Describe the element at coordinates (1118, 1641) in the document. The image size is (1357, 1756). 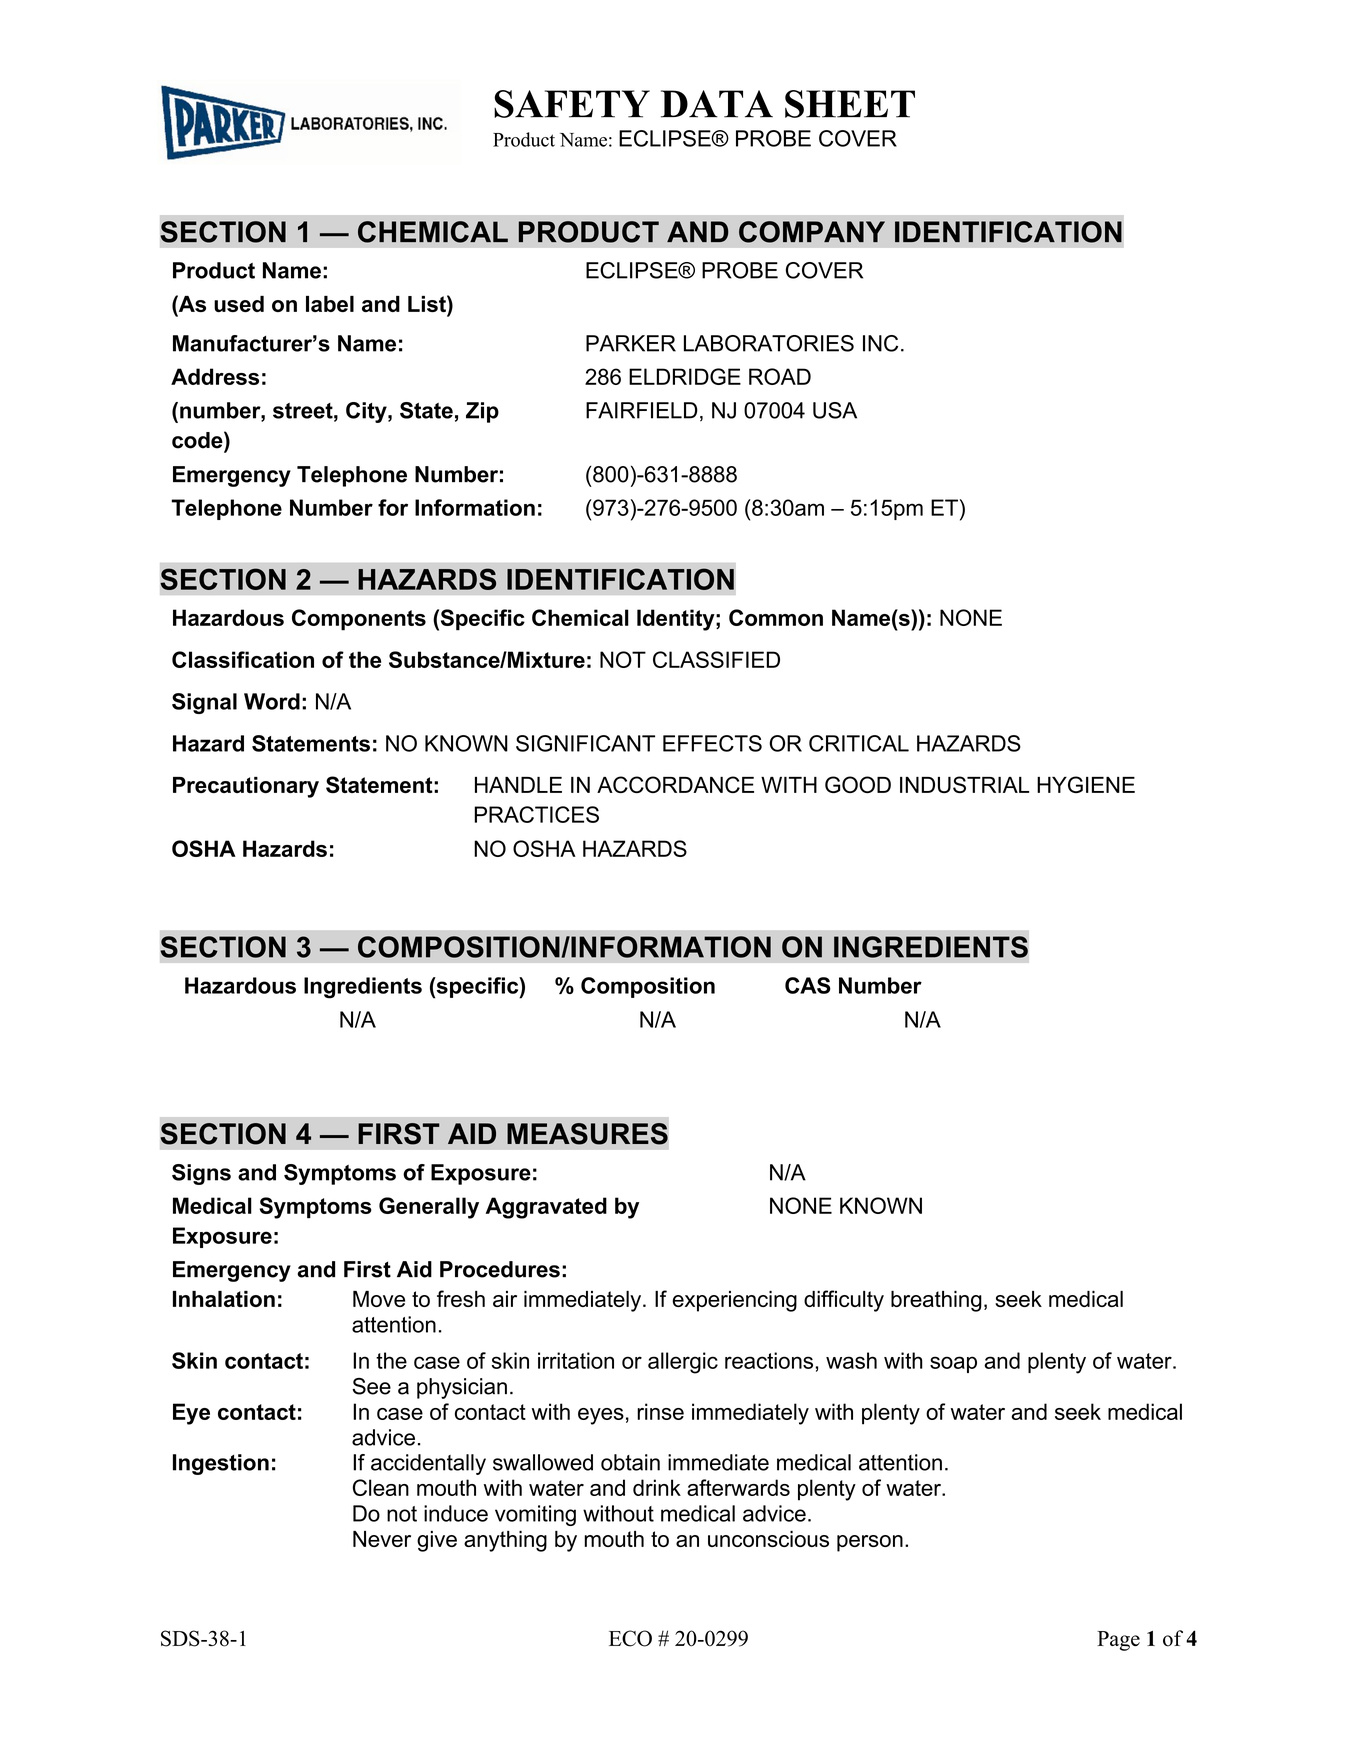
I see `Page` at that location.
